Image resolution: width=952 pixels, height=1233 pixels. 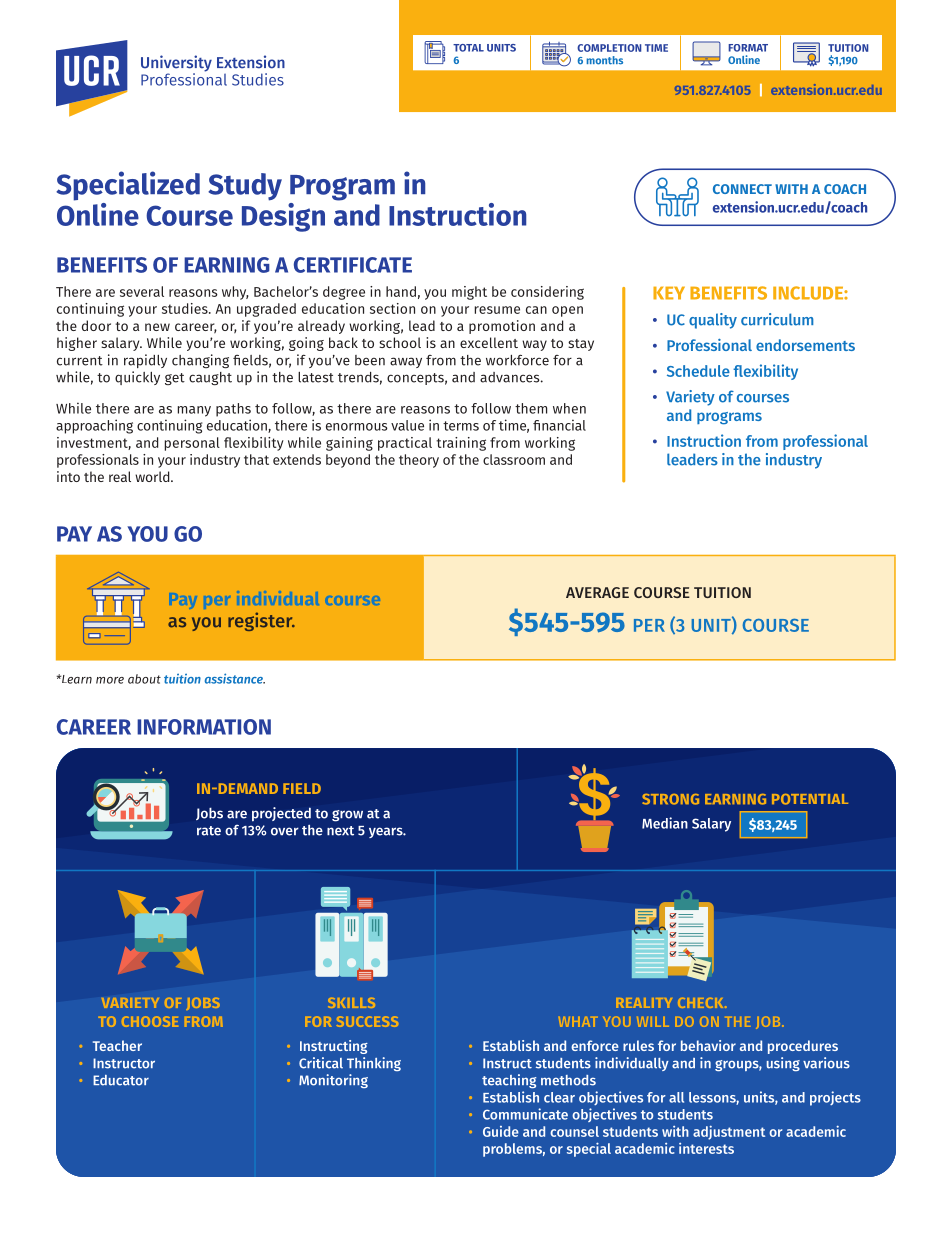 I want to click on rate, so click(x=209, y=831).
